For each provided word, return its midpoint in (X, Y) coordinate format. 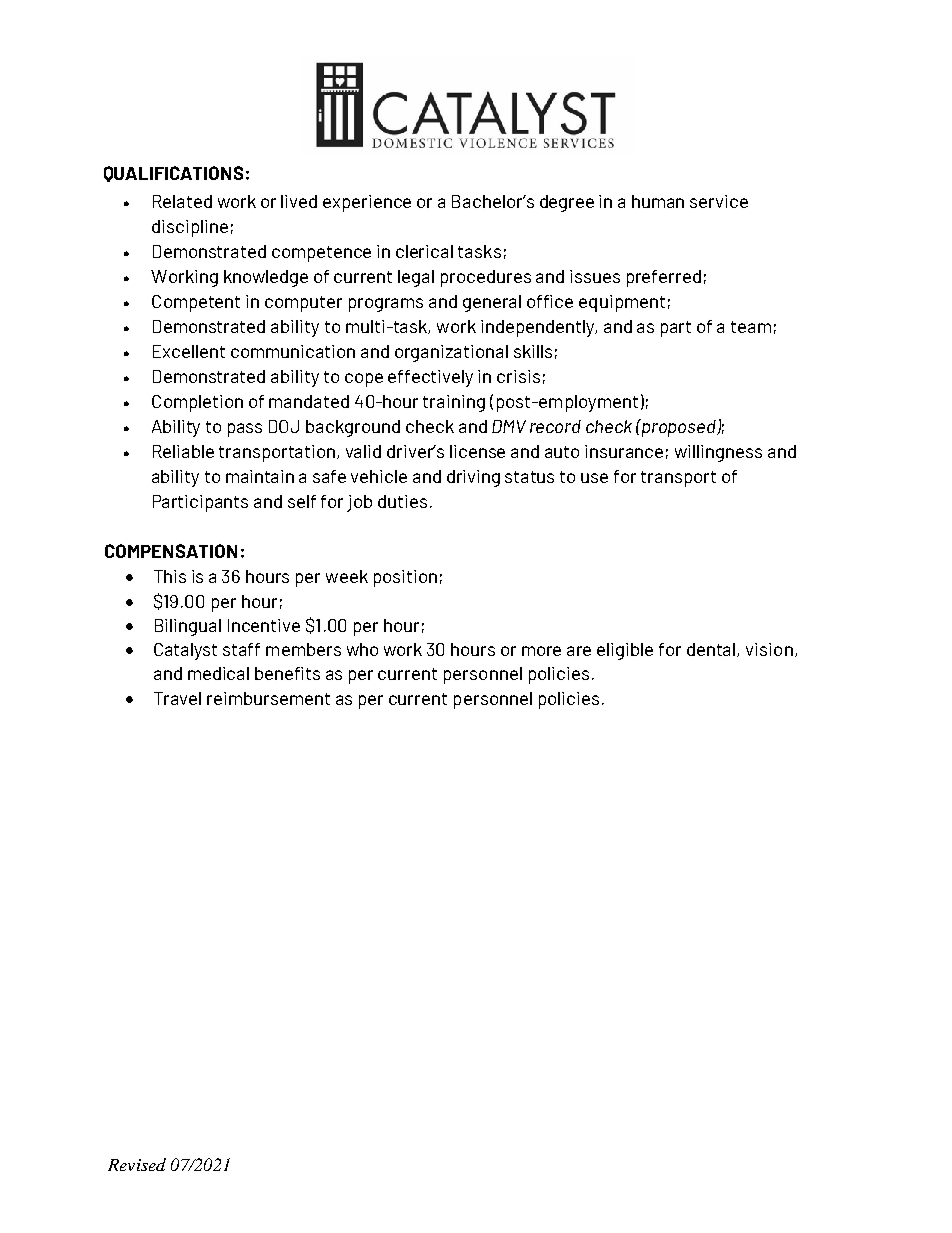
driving (473, 478)
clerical (424, 251)
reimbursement (268, 698)
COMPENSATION (171, 551)
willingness (718, 453)
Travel (177, 698)
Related (182, 201)
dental (712, 650)
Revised (137, 1164)
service (719, 201)
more (541, 651)
